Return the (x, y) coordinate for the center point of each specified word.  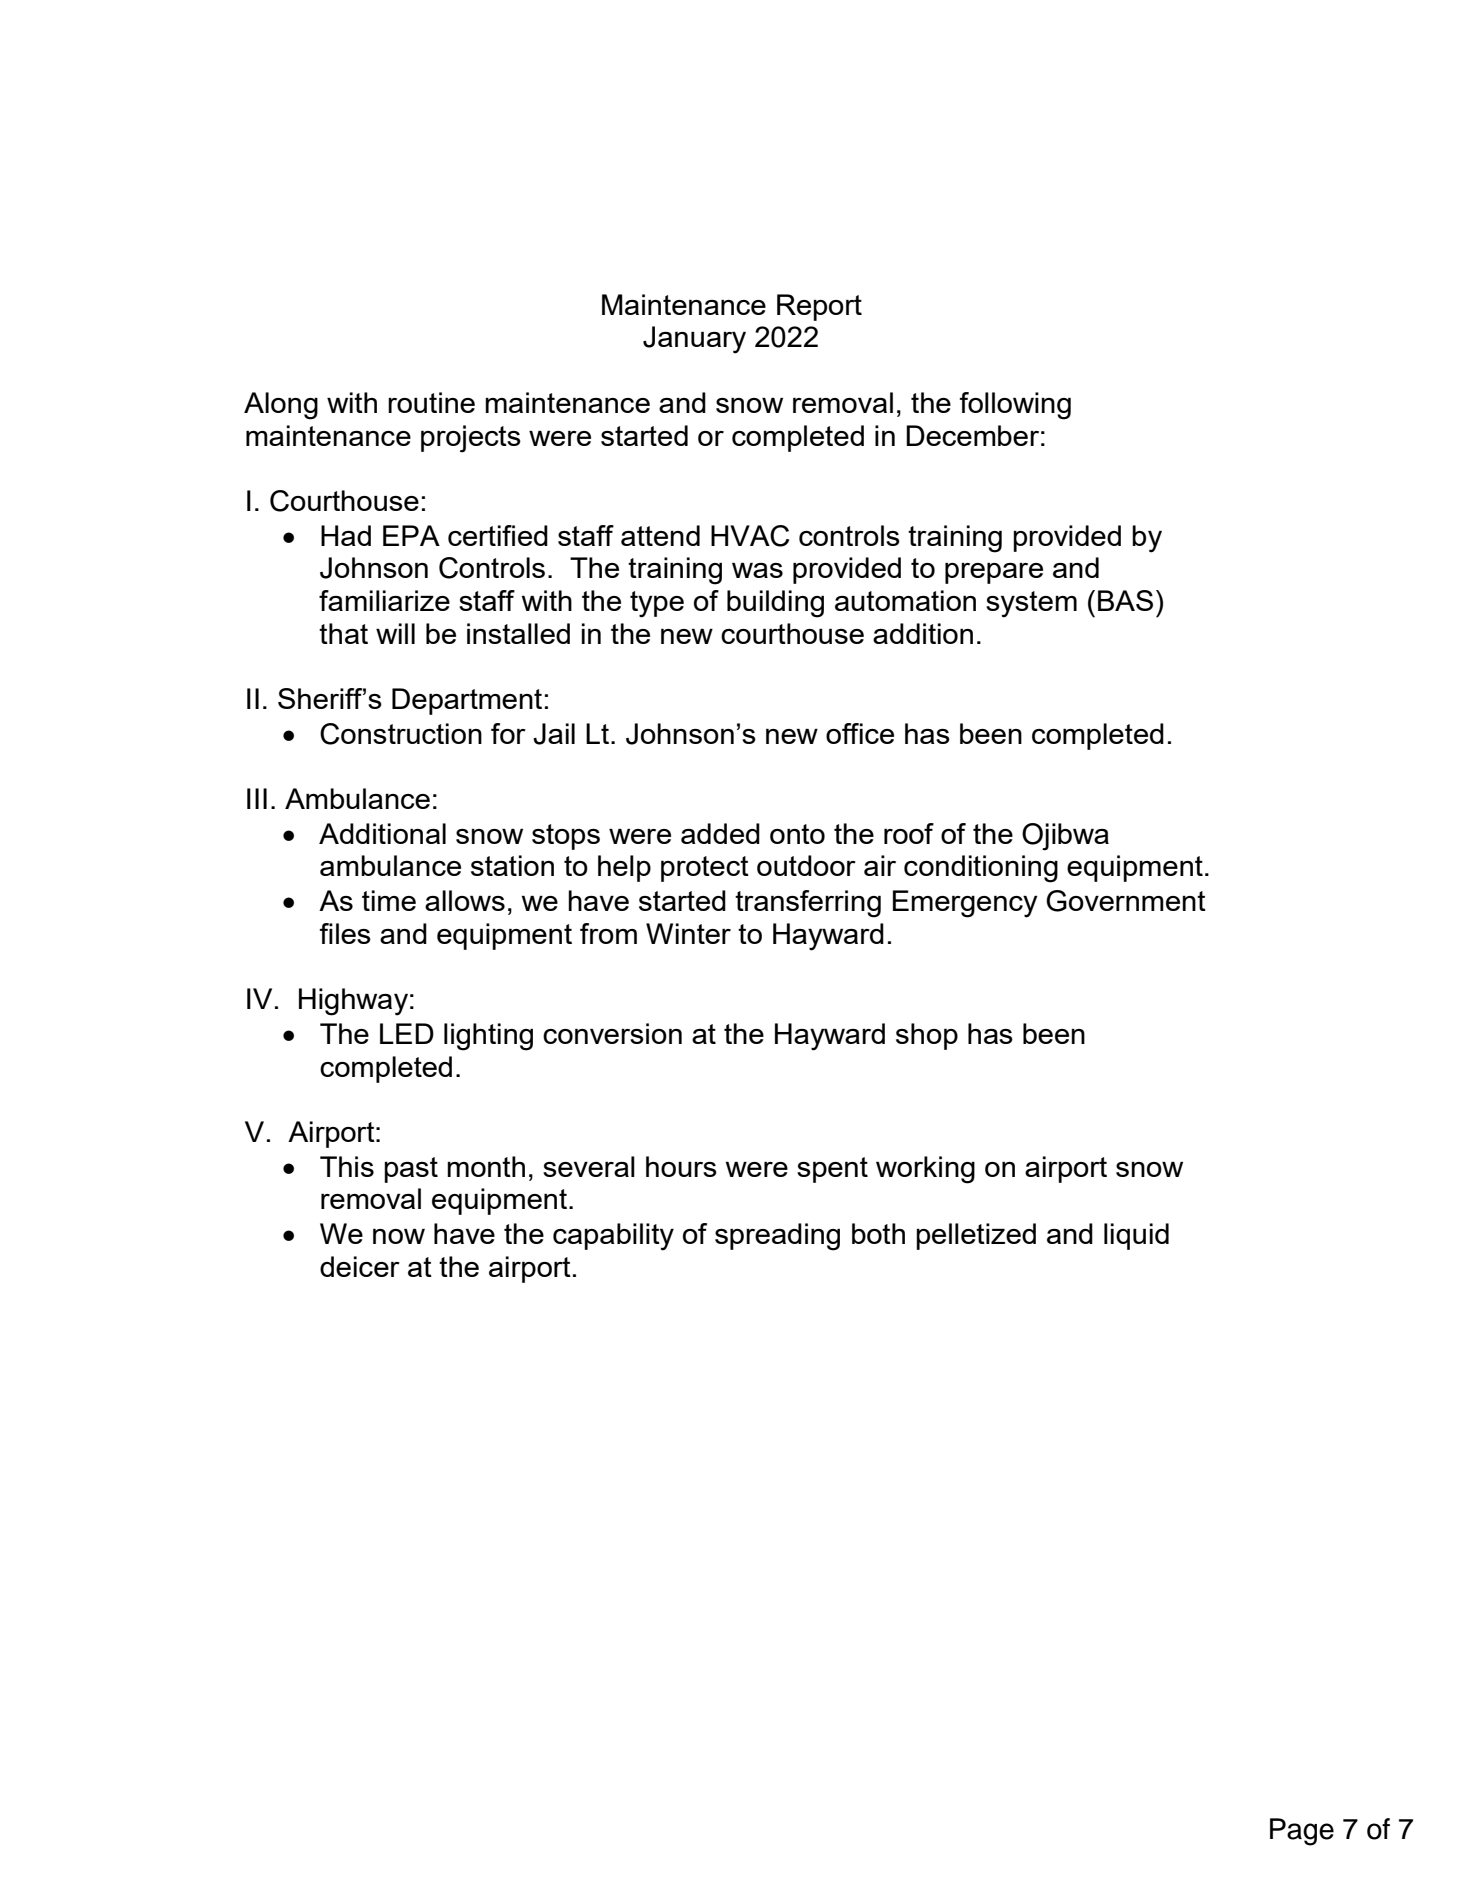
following (1015, 406)
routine (431, 402)
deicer (360, 1266)
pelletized (976, 1236)
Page (1302, 1832)
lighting (488, 1037)
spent (832, 1170)
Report (819, 307)
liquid (1136, 1236)
